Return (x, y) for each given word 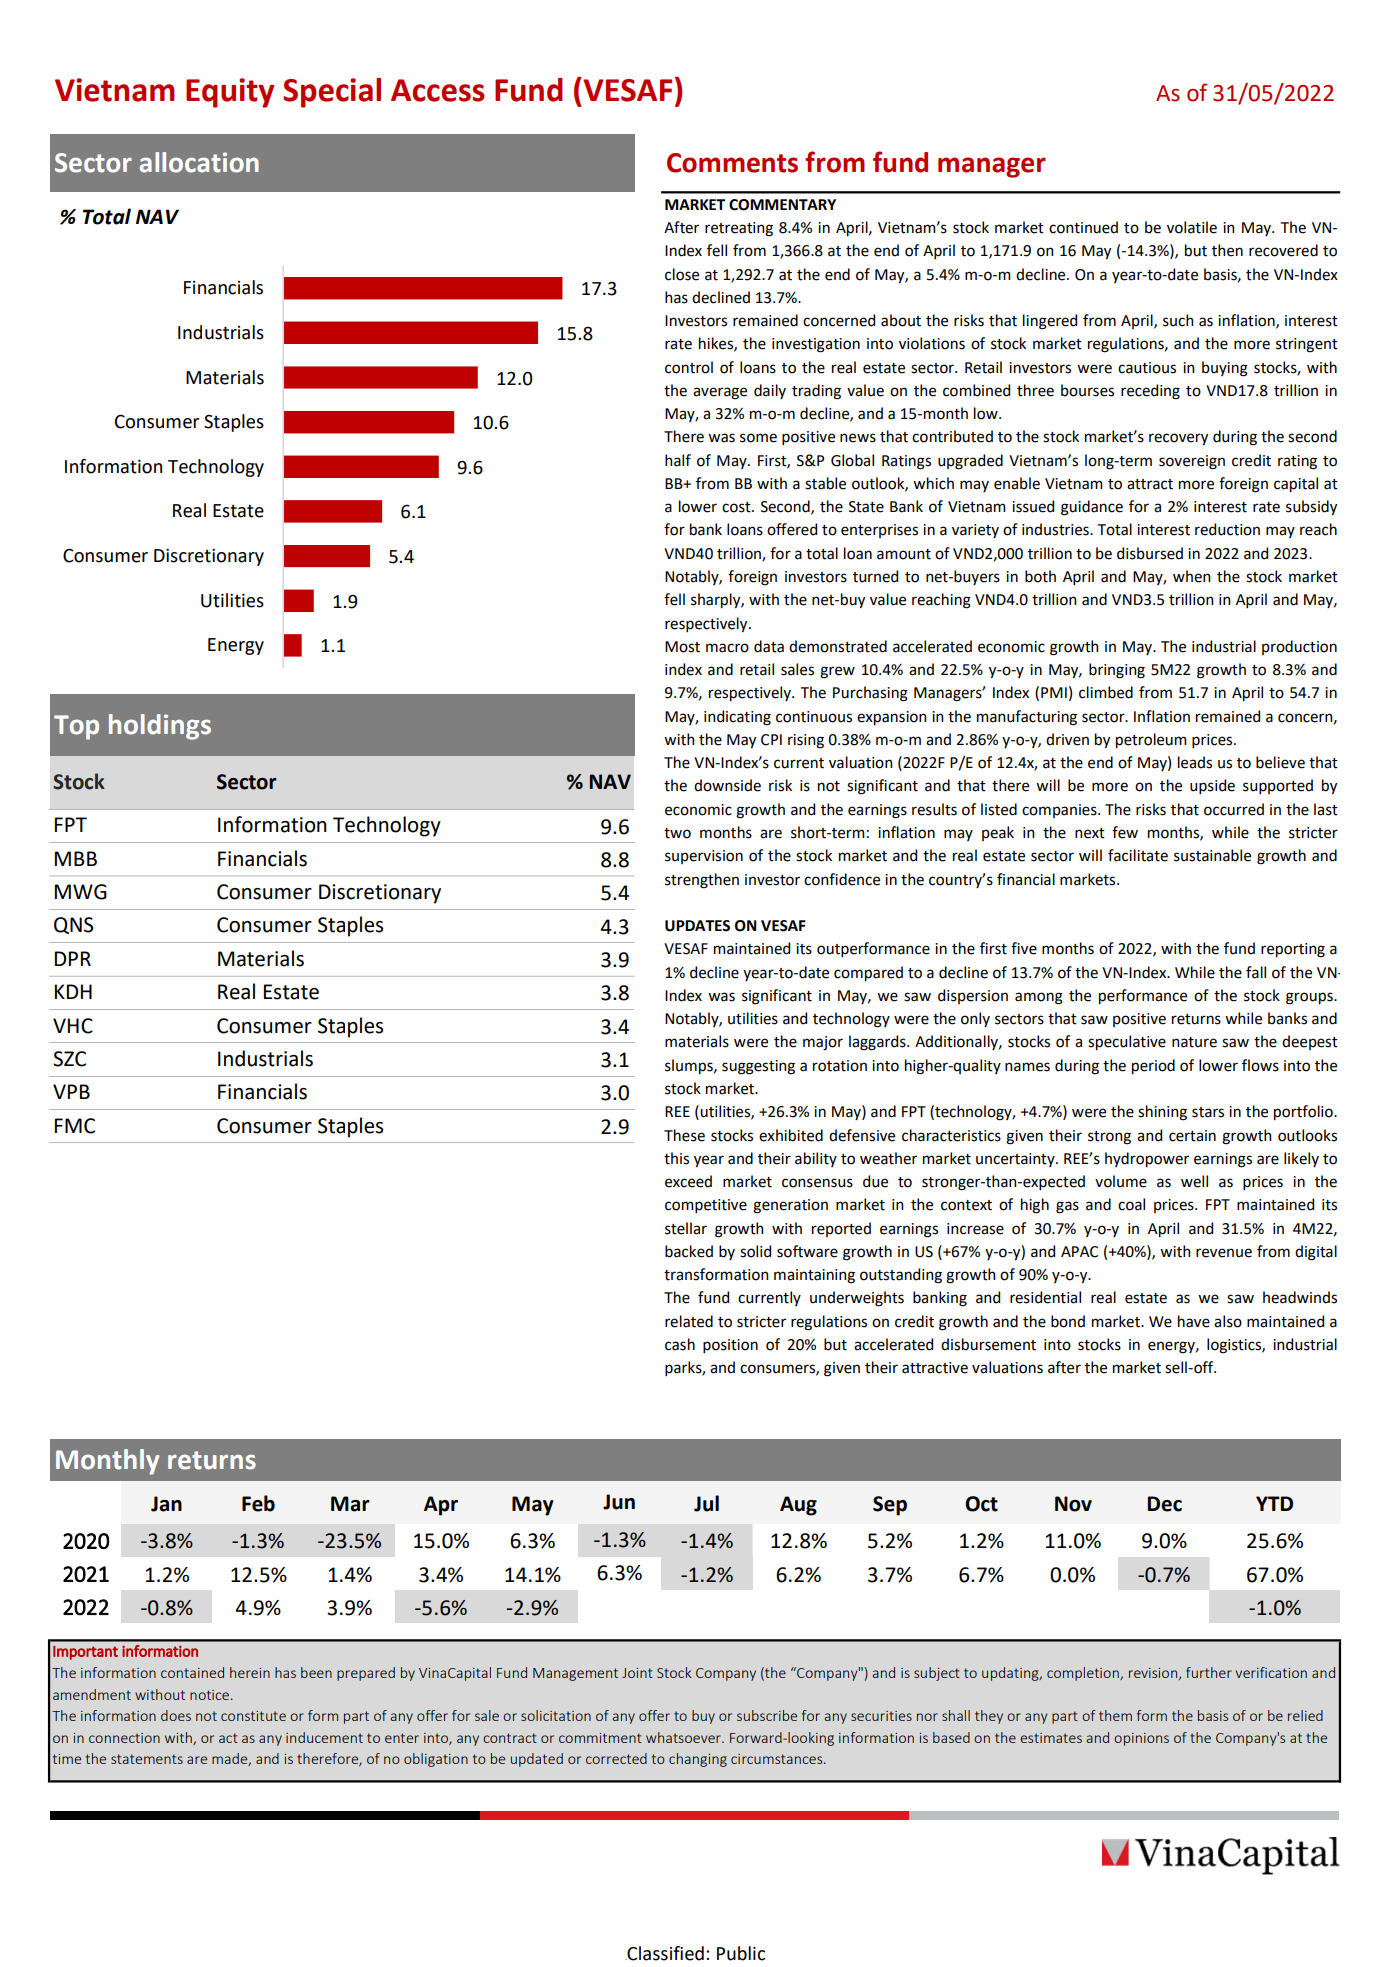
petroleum (1151, 740)
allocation (199, 162)
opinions (1141, 1739)
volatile (1192, 227)
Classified (665, 1953)
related (689, 1321)
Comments (732, 163)
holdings (160, 727)
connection (124, 1738)
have (1194, 1321)
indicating (737, 718)
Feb (258, 1503)
